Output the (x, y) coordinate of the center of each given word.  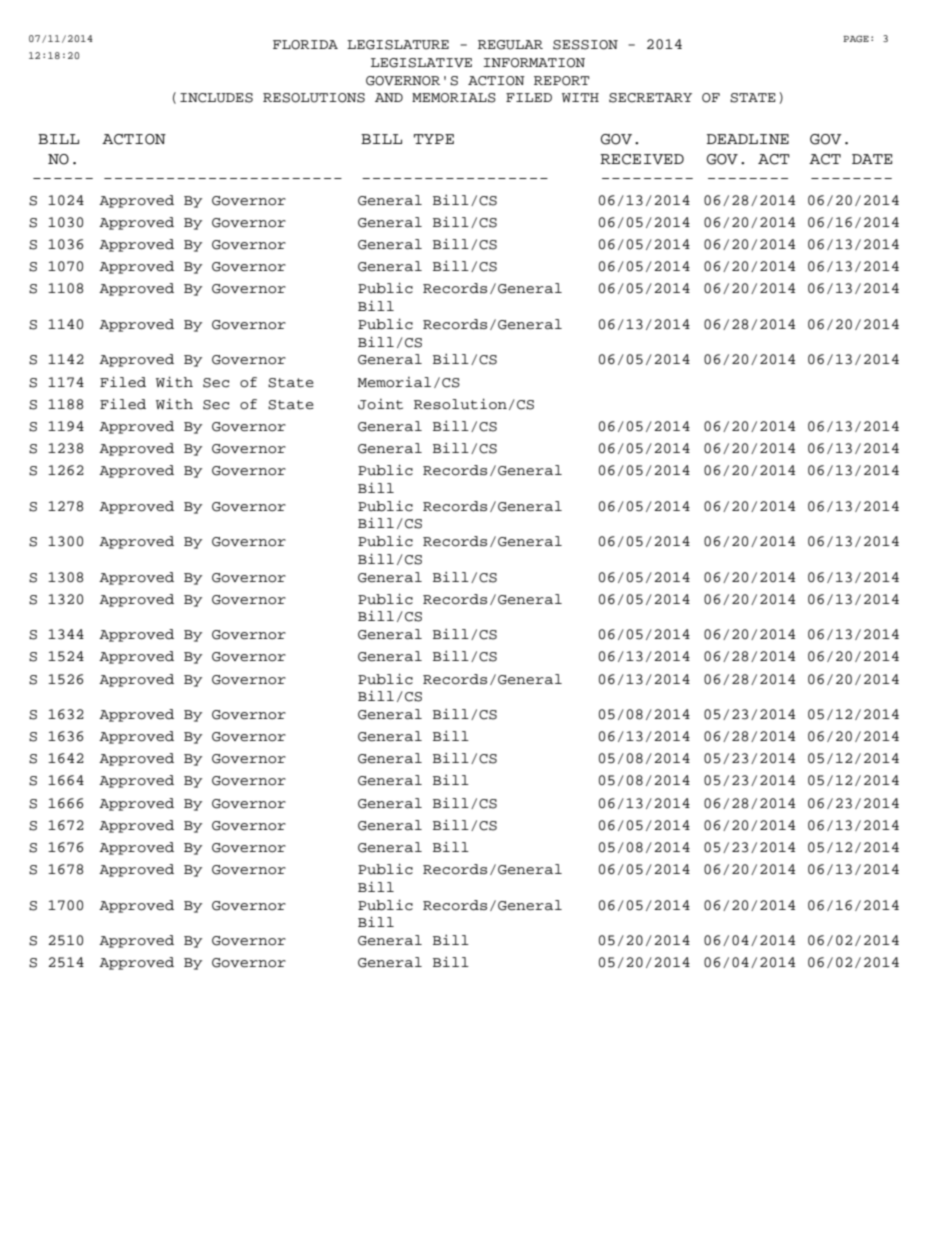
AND (389, 97)
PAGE (856, 38)
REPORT (561, 81)
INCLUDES (216, 98)
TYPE (434, 139)
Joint (380, 404)
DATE (872, 159)
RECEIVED (642, 159)
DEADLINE (748, 139)
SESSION (585, 45)
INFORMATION (534, 63)
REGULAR (510, 45)
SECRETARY (650, 98)
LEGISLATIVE (421, 63)
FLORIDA (305, 45)
